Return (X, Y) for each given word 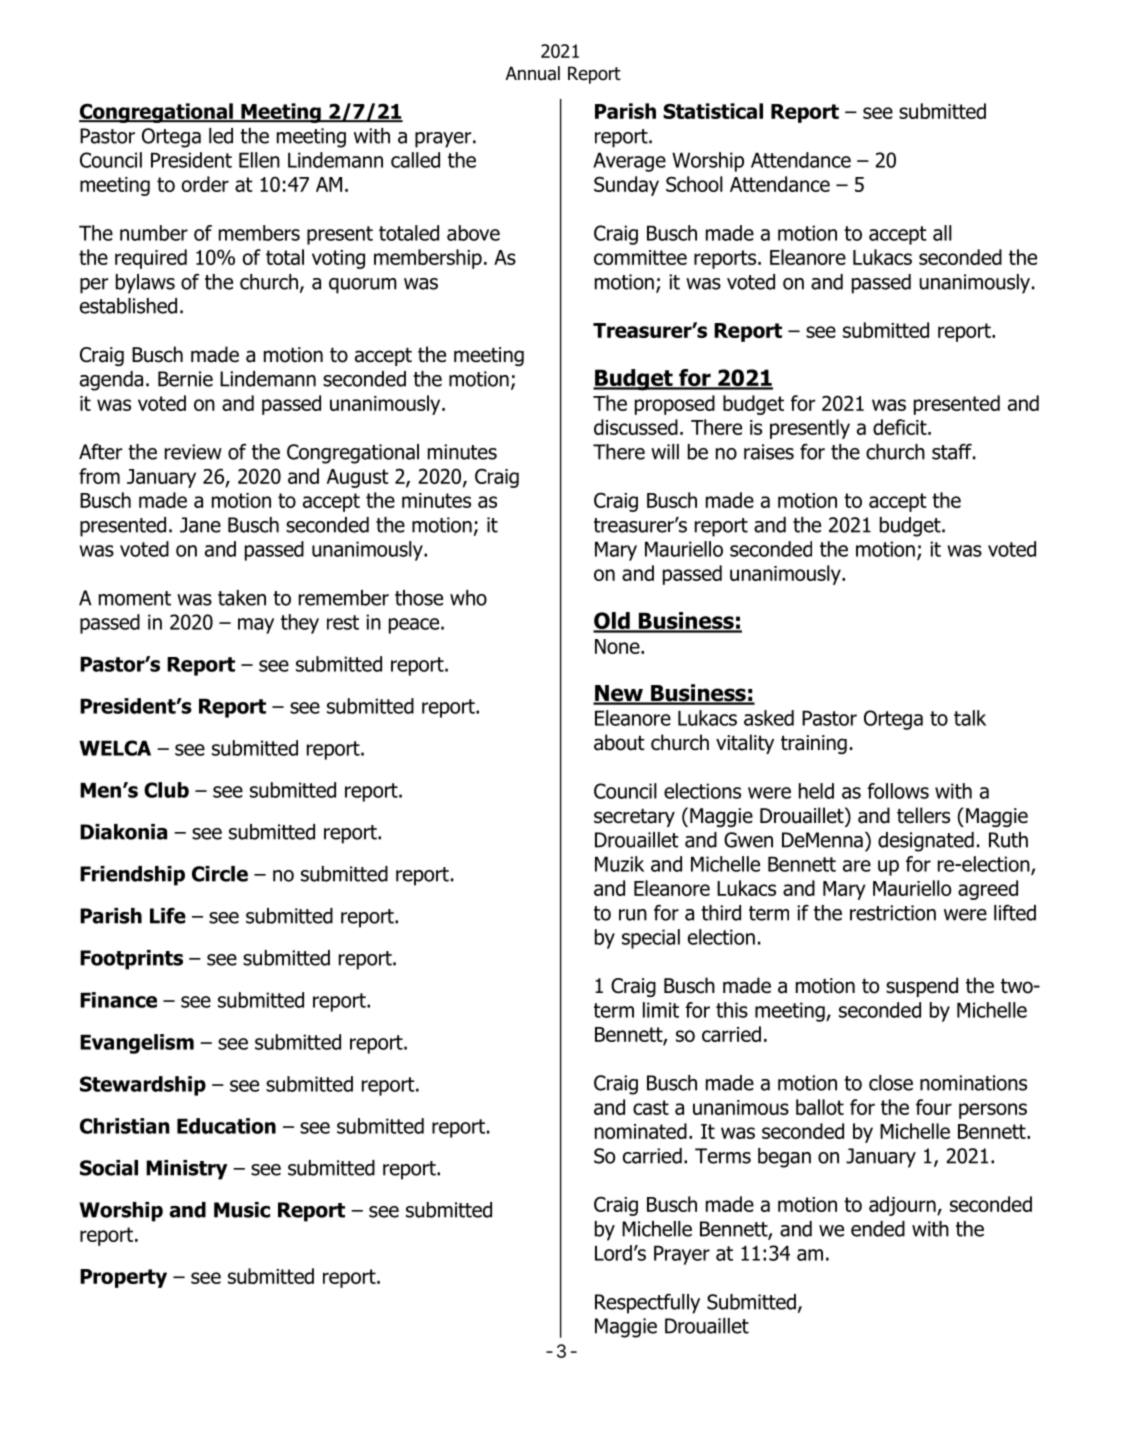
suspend (922, 987)
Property (123, 1278)
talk (970, 718)
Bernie (185, 379)
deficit (901, 427)
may (256, 626)
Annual (533, 73)
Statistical (713, 111)
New (619, 694)
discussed (636, 427)
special (651, 939)
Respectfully (647, 1304)
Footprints (131, 960)
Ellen (259, 160)
